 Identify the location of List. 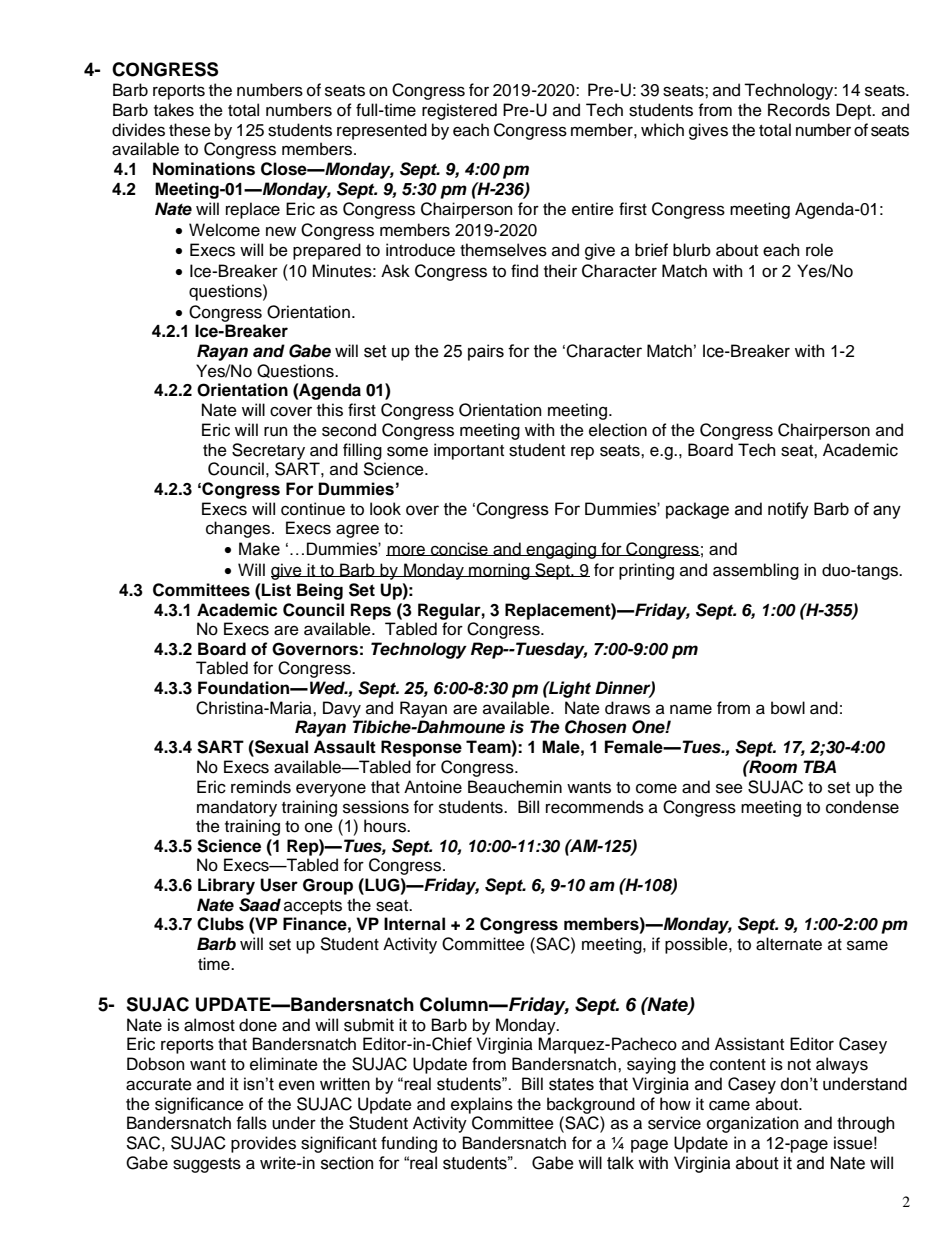
(276, 590).
